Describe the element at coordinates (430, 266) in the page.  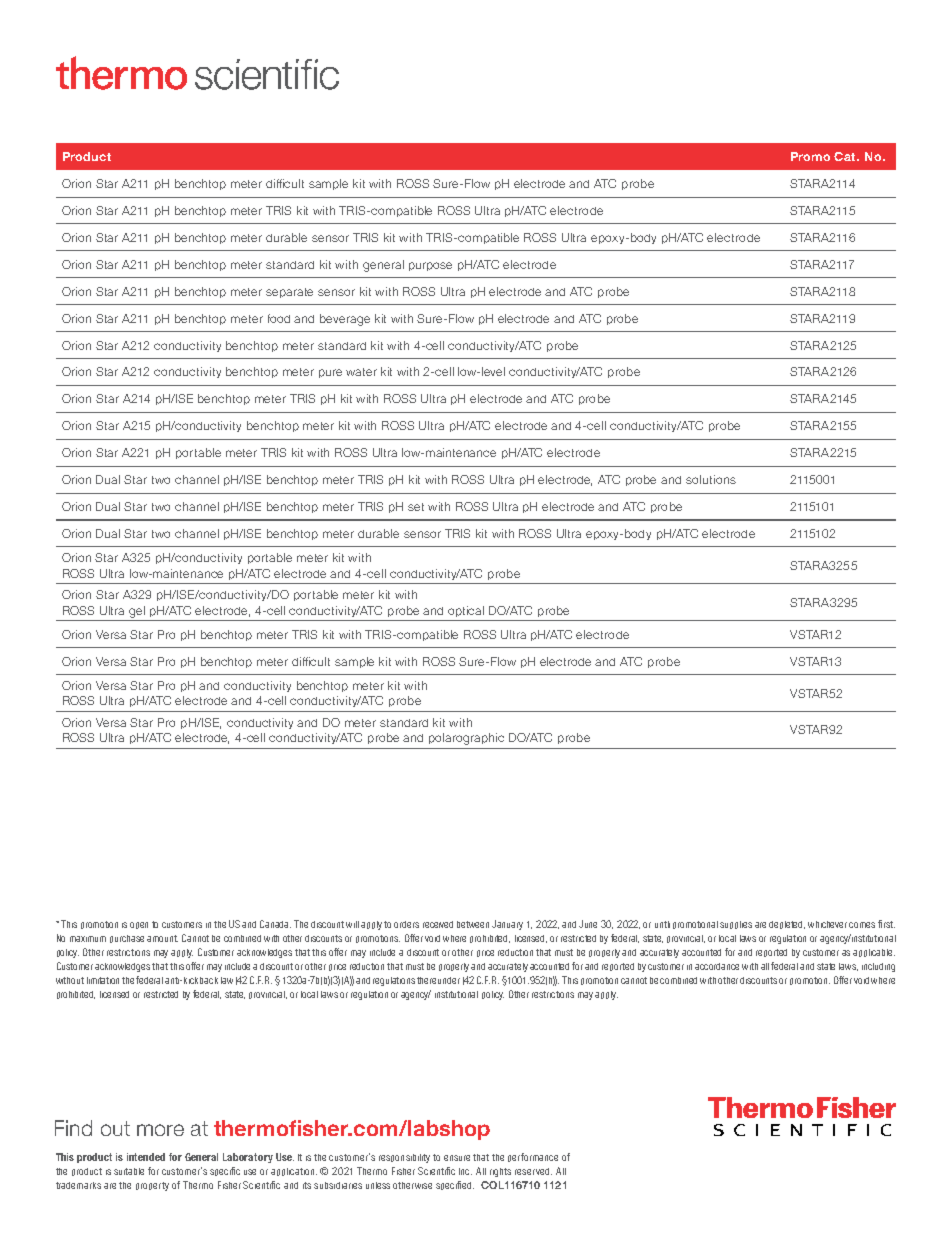
I see `purpose` at that location.
